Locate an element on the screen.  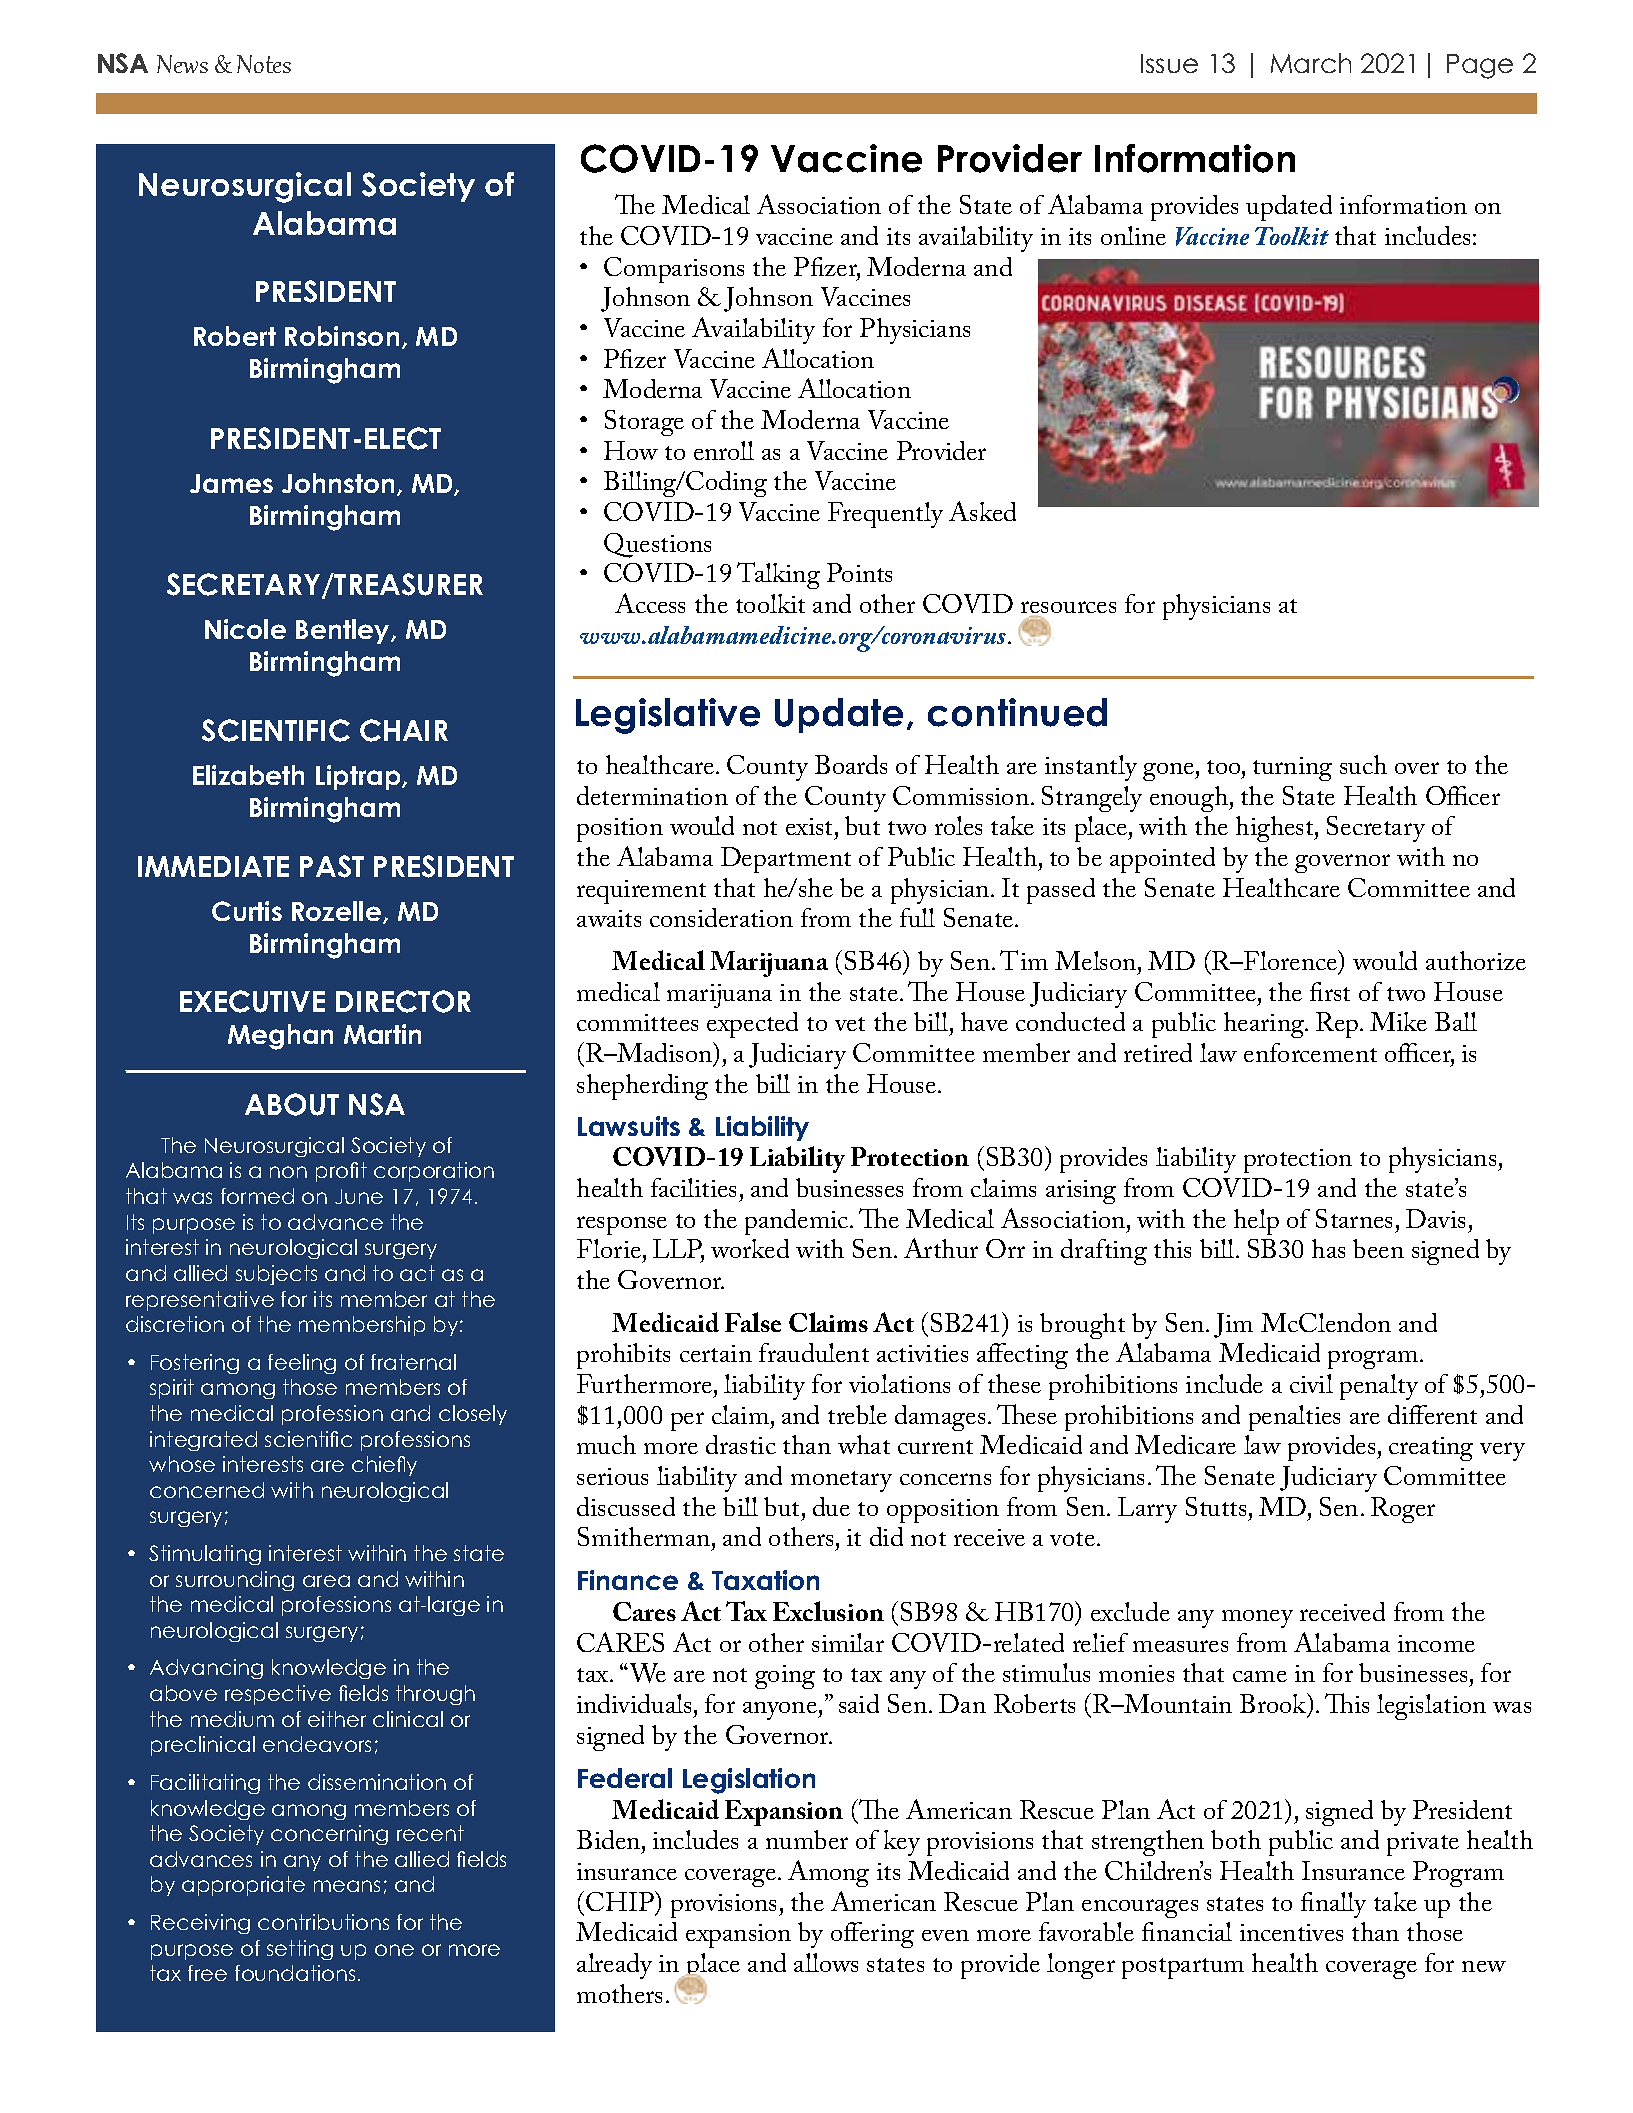
contributions is located at coordinates (323, 1922).
